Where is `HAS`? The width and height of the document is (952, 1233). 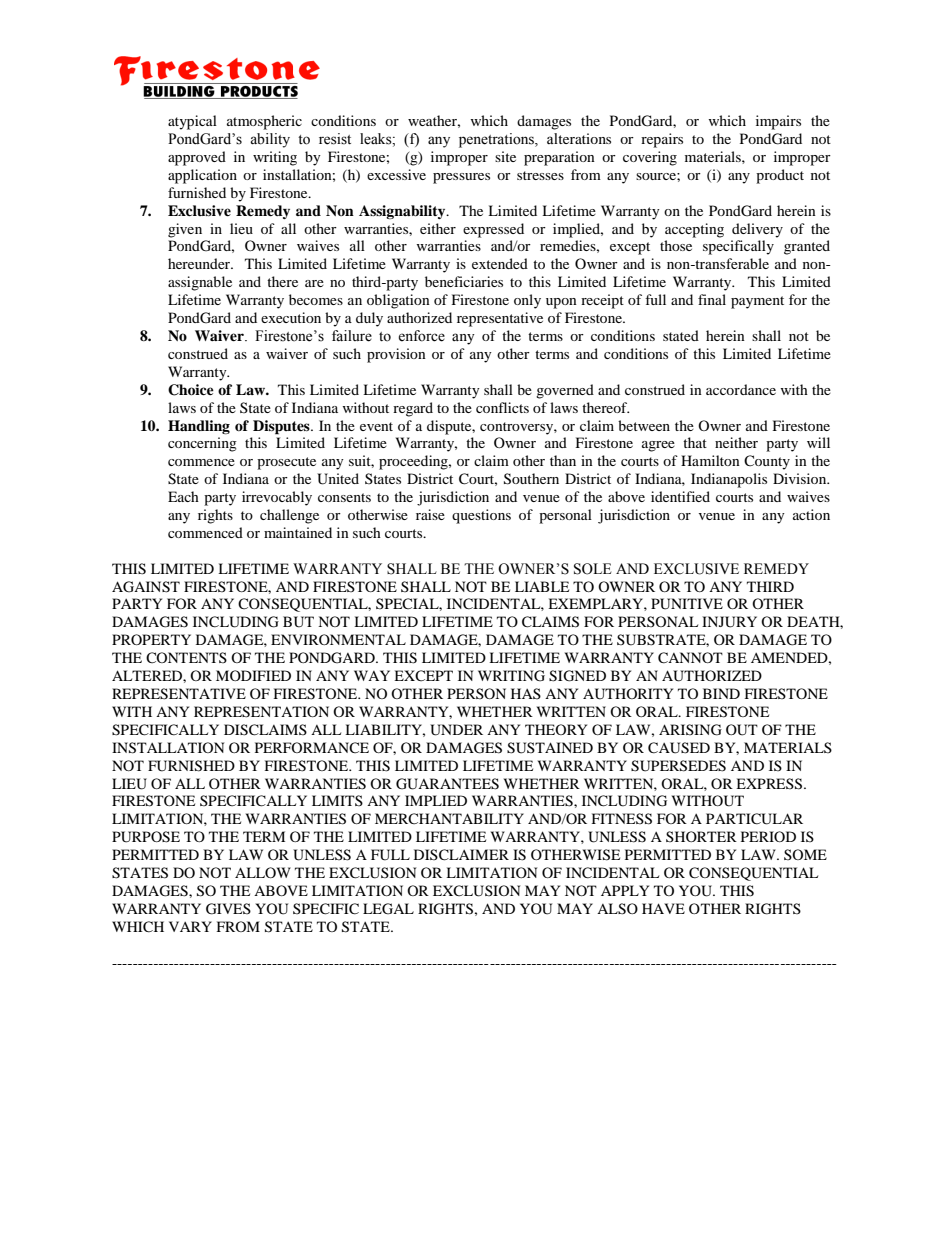
HAS is located at coordinates (526, 693).
